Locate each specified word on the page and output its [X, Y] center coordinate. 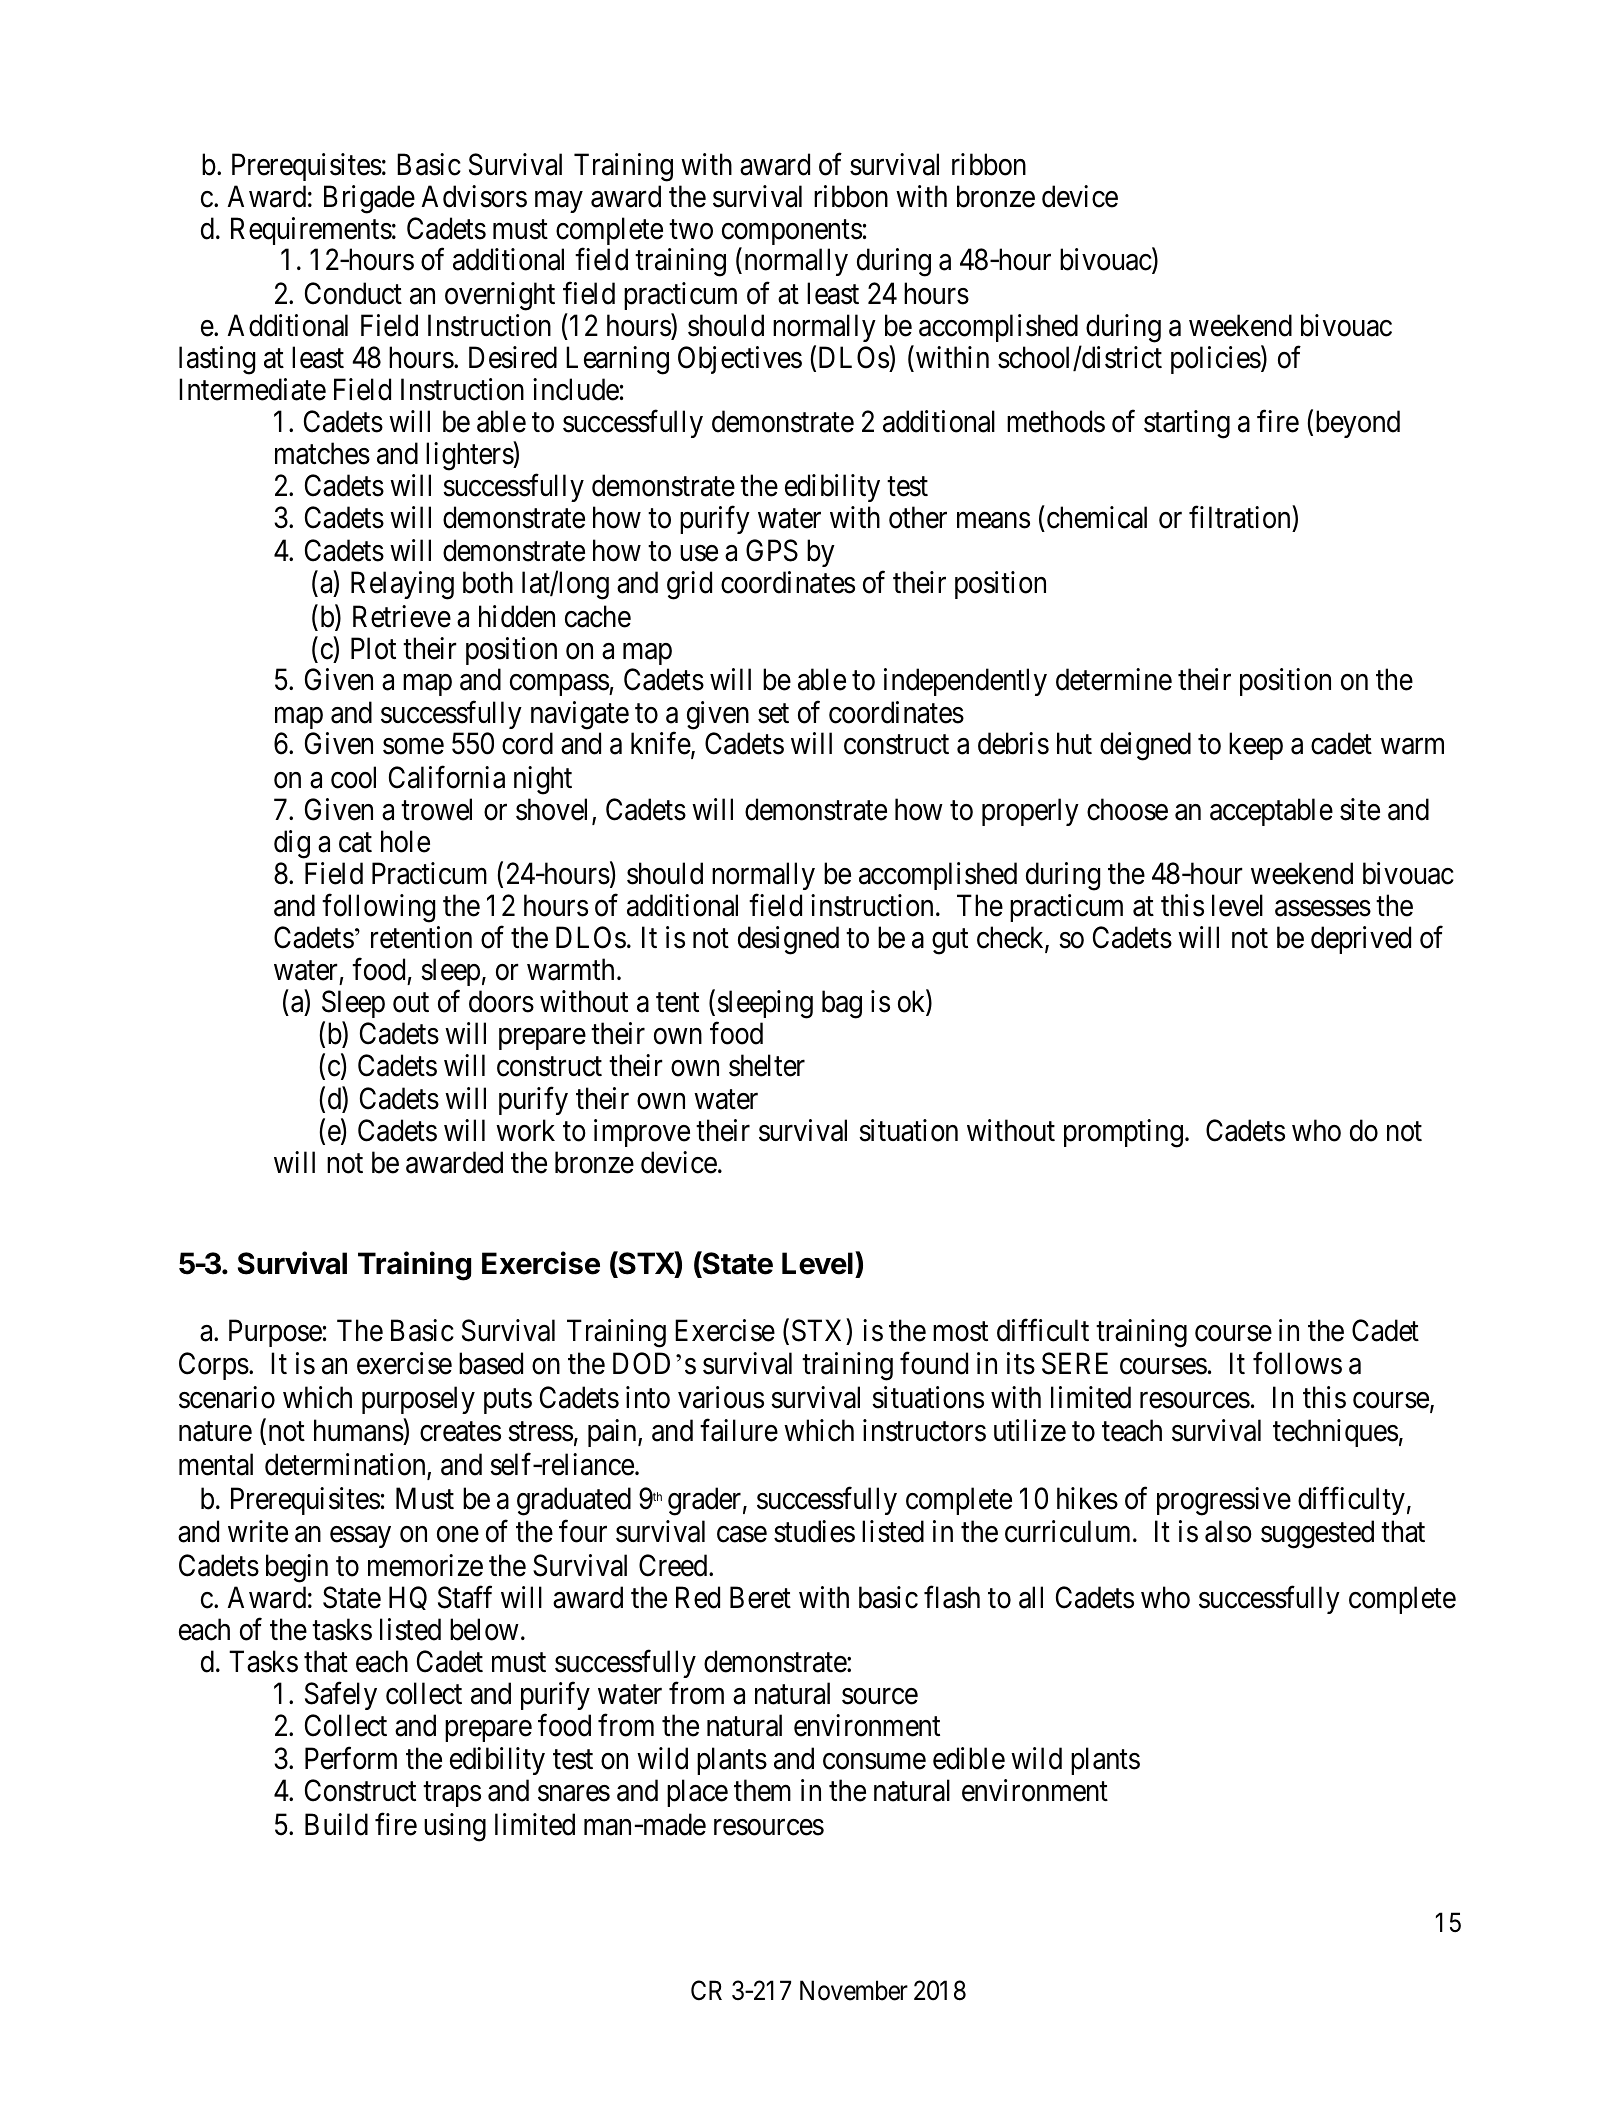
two [691, 230]
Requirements [311, 231]
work [525, 1130]
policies [1216, 360]
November [854, 1990]
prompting [1123, 1133]
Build [336, 1824]
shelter [767, 1065]
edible [969, 1758]
